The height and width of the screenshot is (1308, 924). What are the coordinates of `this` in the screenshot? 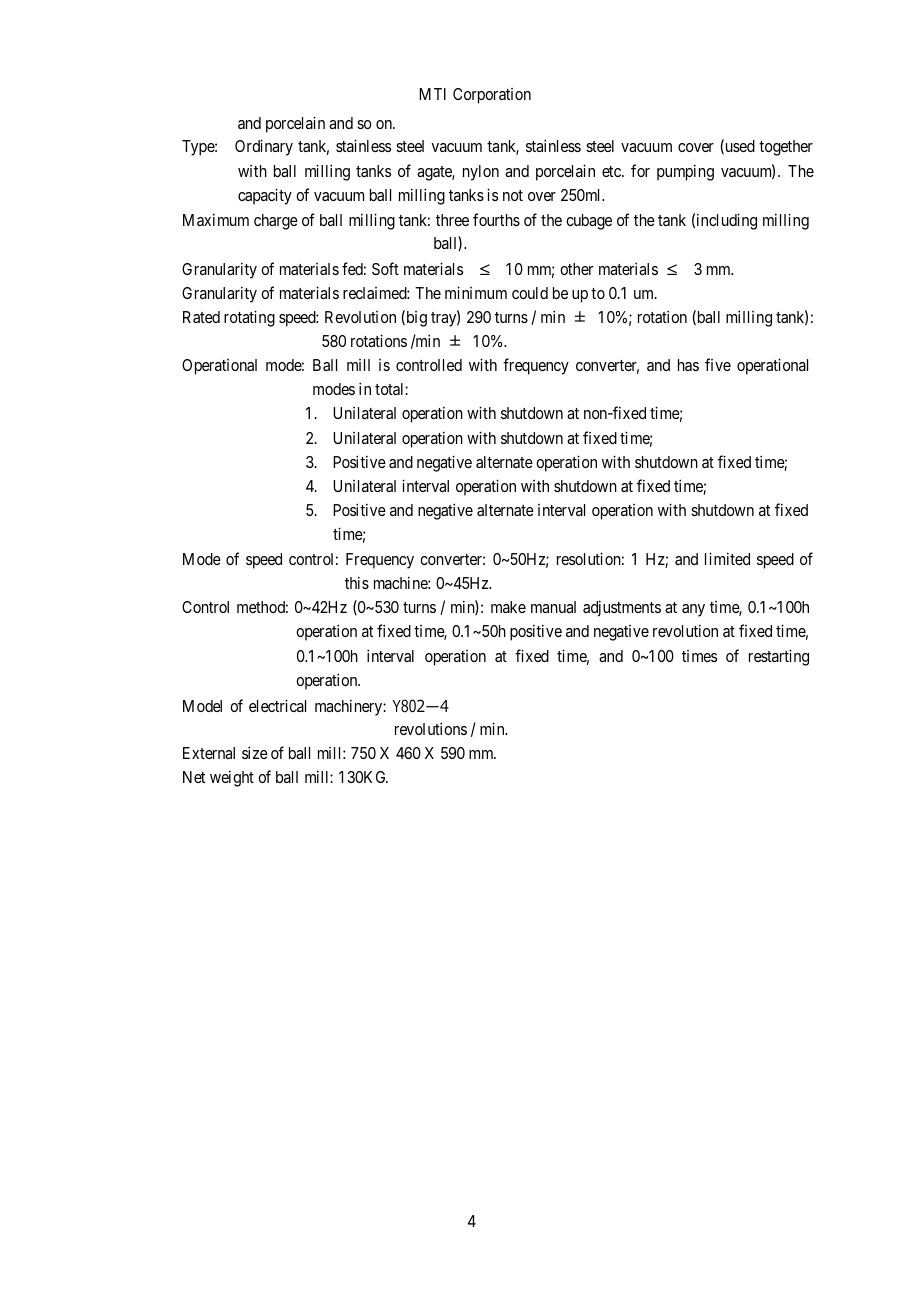 It's located at (357, 582).
